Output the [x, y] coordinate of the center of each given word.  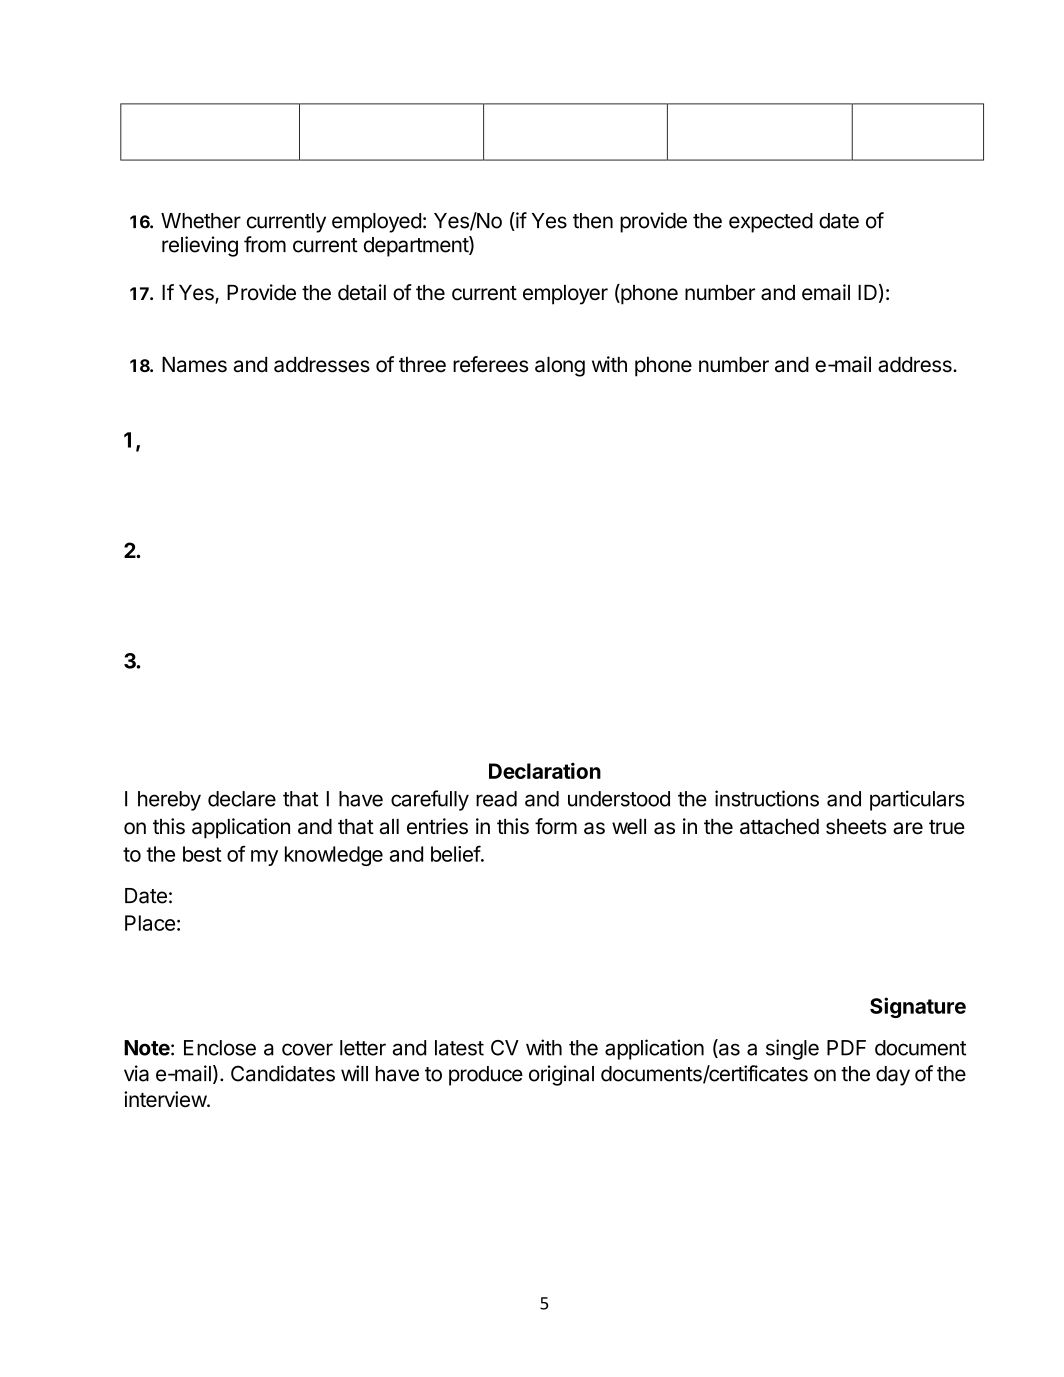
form [556, 826]
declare [242, 799]
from [265, 244]
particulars [917, 800]
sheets [856, 827]
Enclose [220, 1048]
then [593, 221]
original [561, 1075]
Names [194, 365]
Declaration [545, 771]
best [202, 854]
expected [771, 223]
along [560, 367]
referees [490, 364]
